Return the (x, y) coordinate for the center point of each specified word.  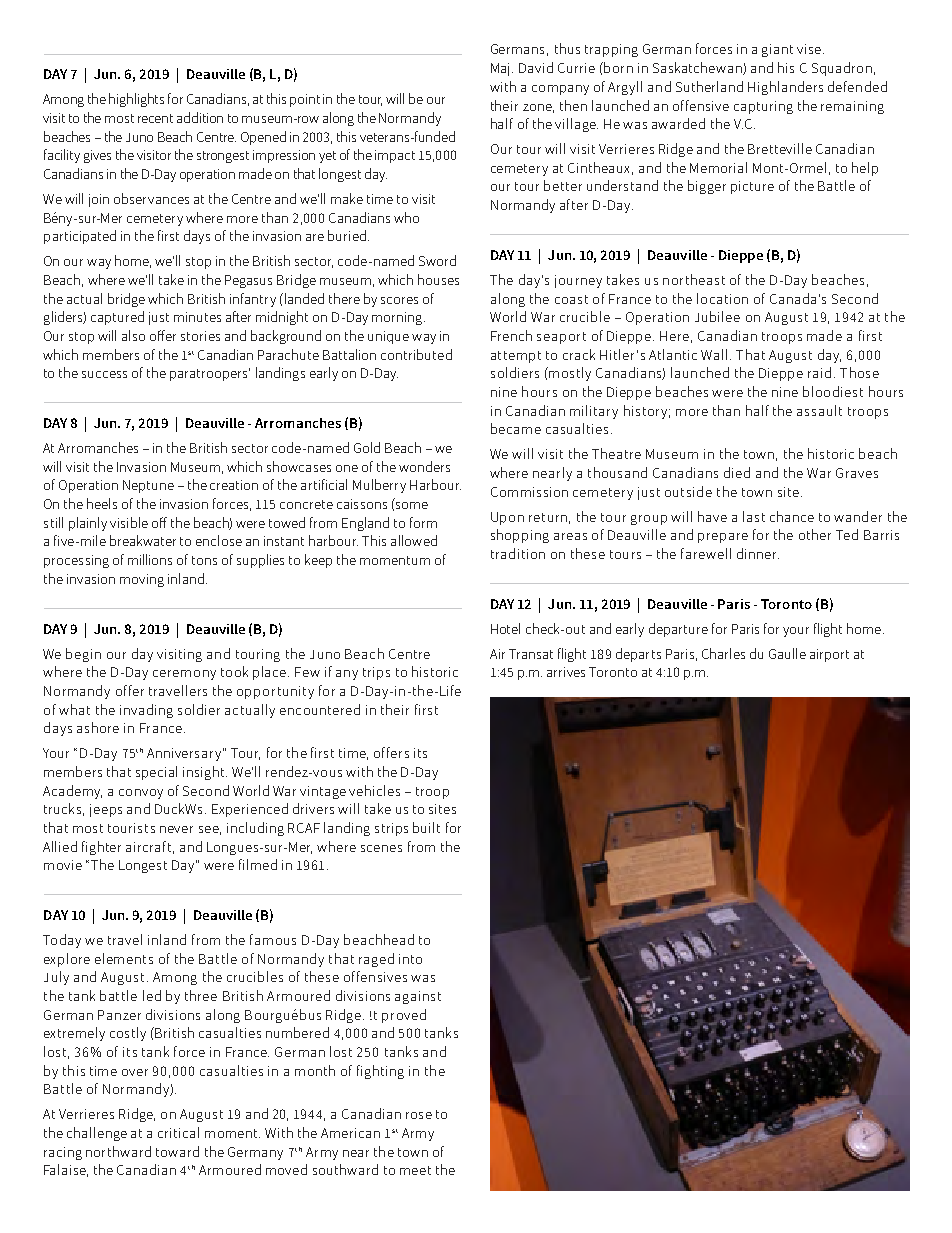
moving (142, 580)
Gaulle (787, 653)
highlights (136, 100)
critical (178, 1132)
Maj (502, 69)
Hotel (505, 628)
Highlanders (785, 88)
